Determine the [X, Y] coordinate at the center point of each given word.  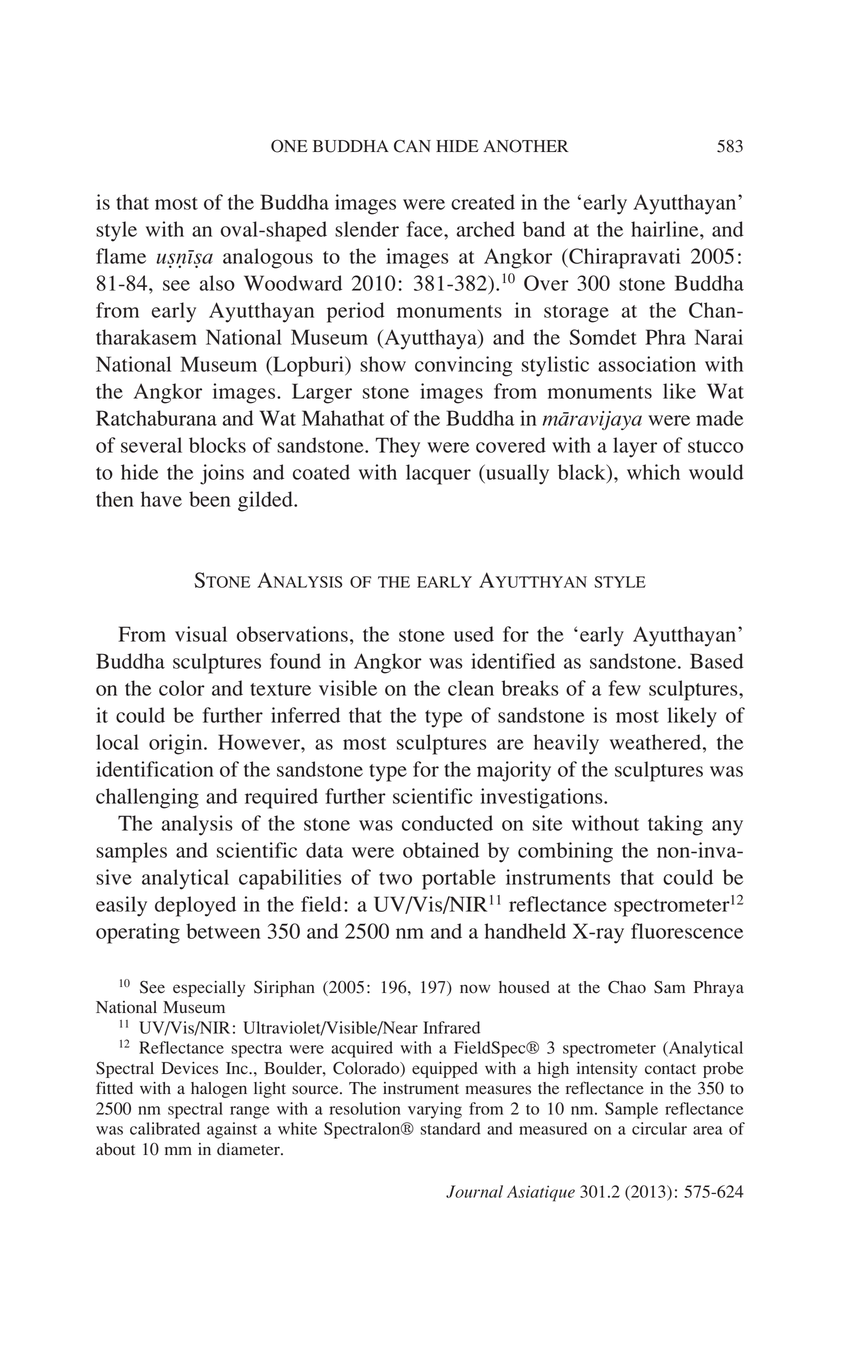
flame [121, 256]
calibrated [165, 1128]
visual [201, 634]
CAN [412, 146]
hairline [666, 229]
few [625, 688]
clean [471, 688]
